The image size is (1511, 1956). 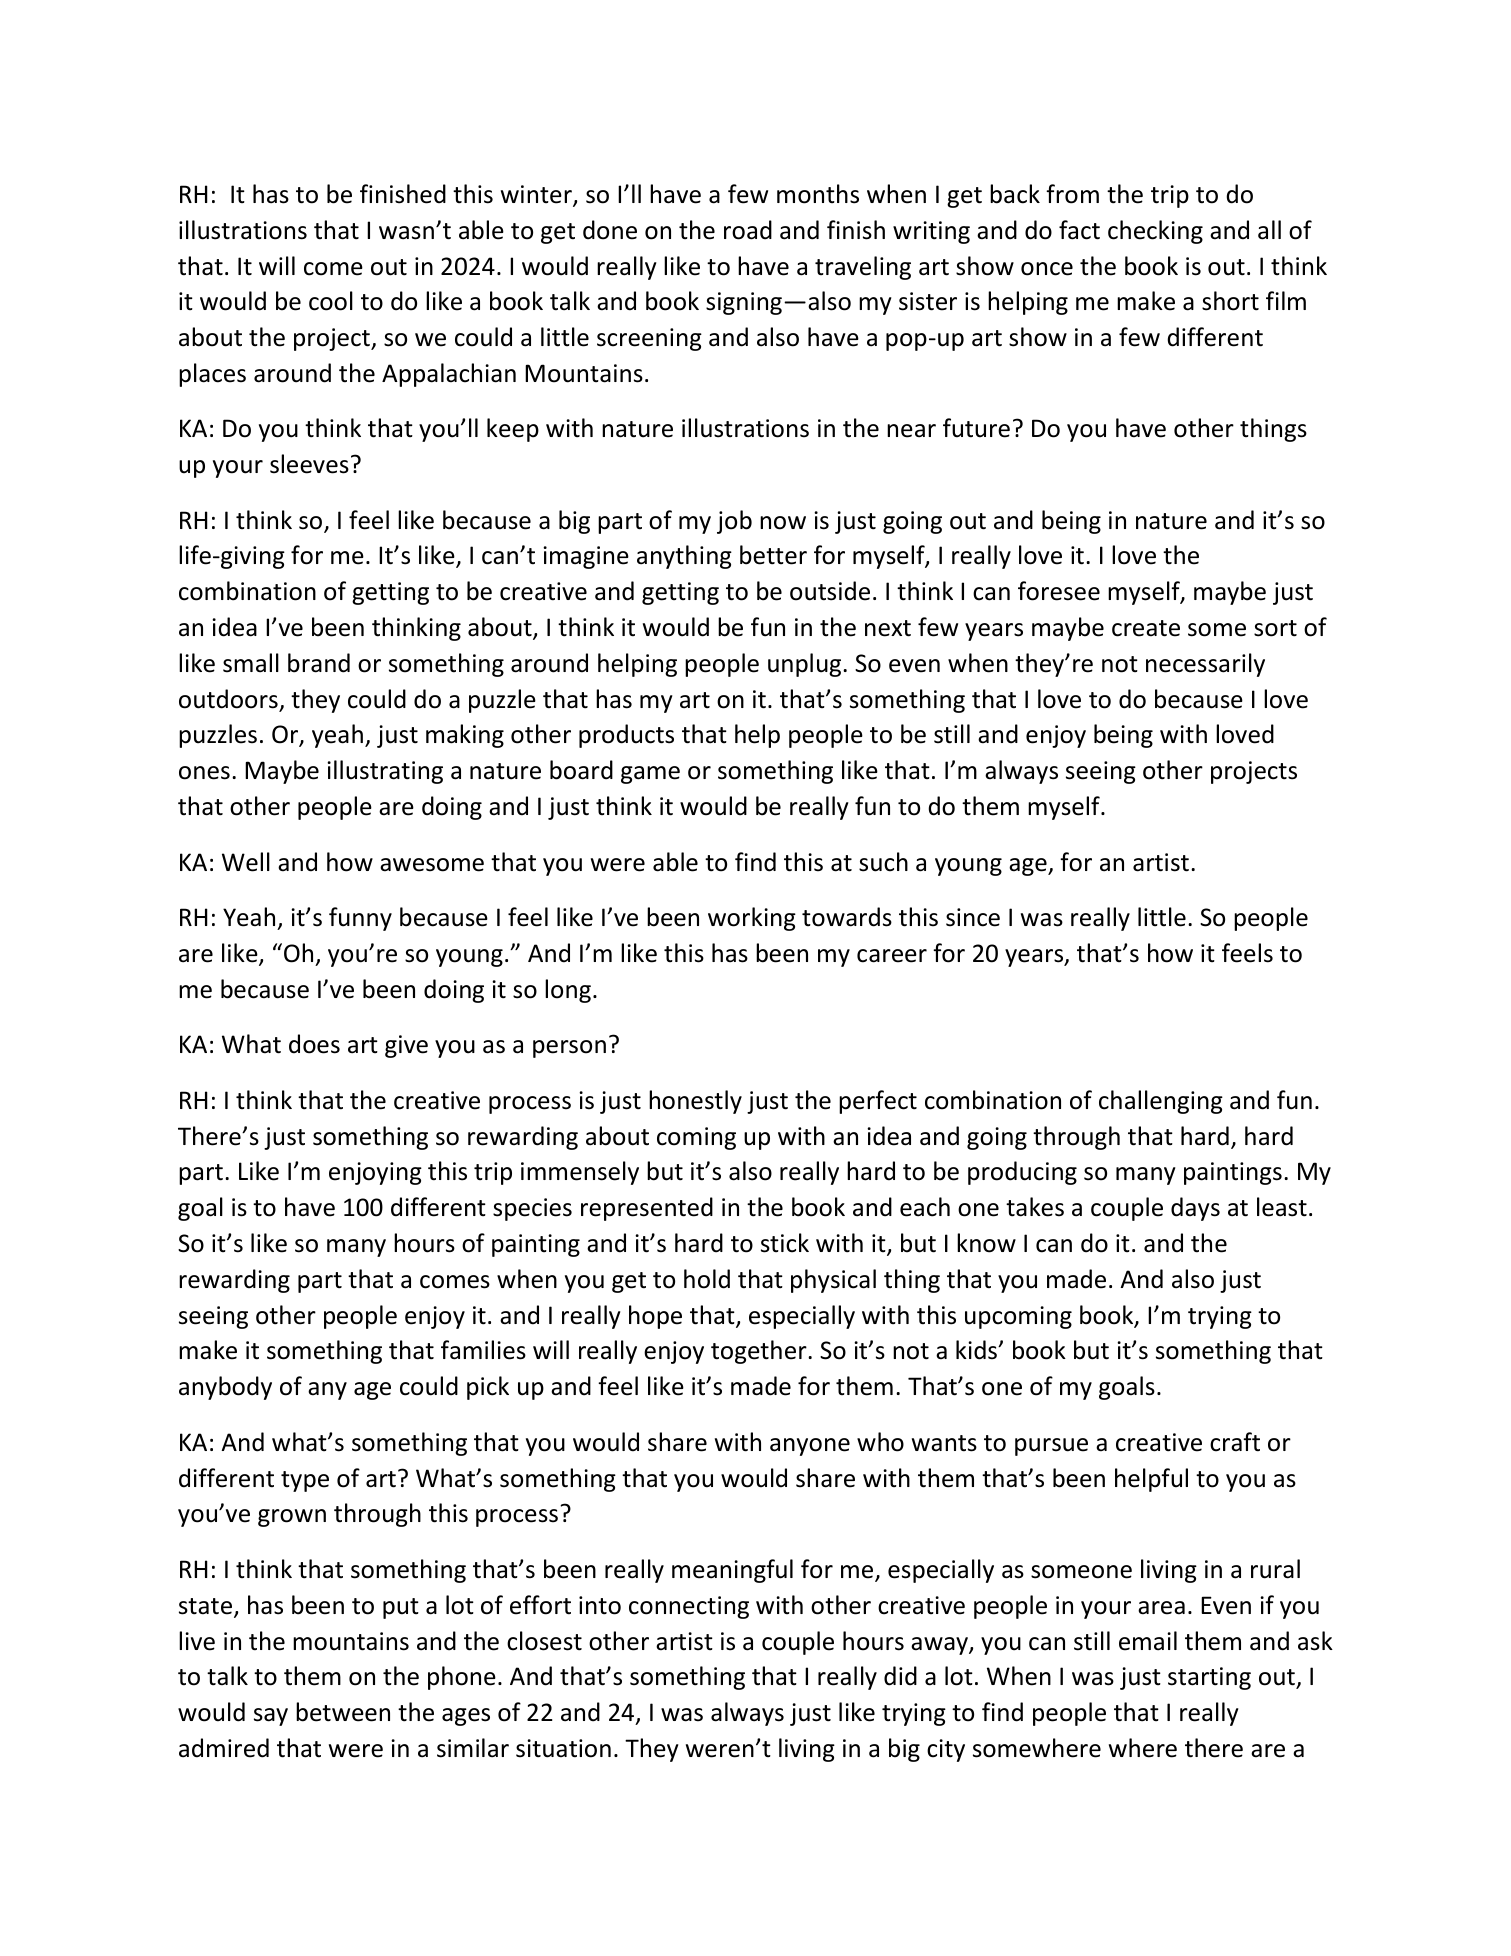 I want to click on between, so click(x=343, y=1712).
